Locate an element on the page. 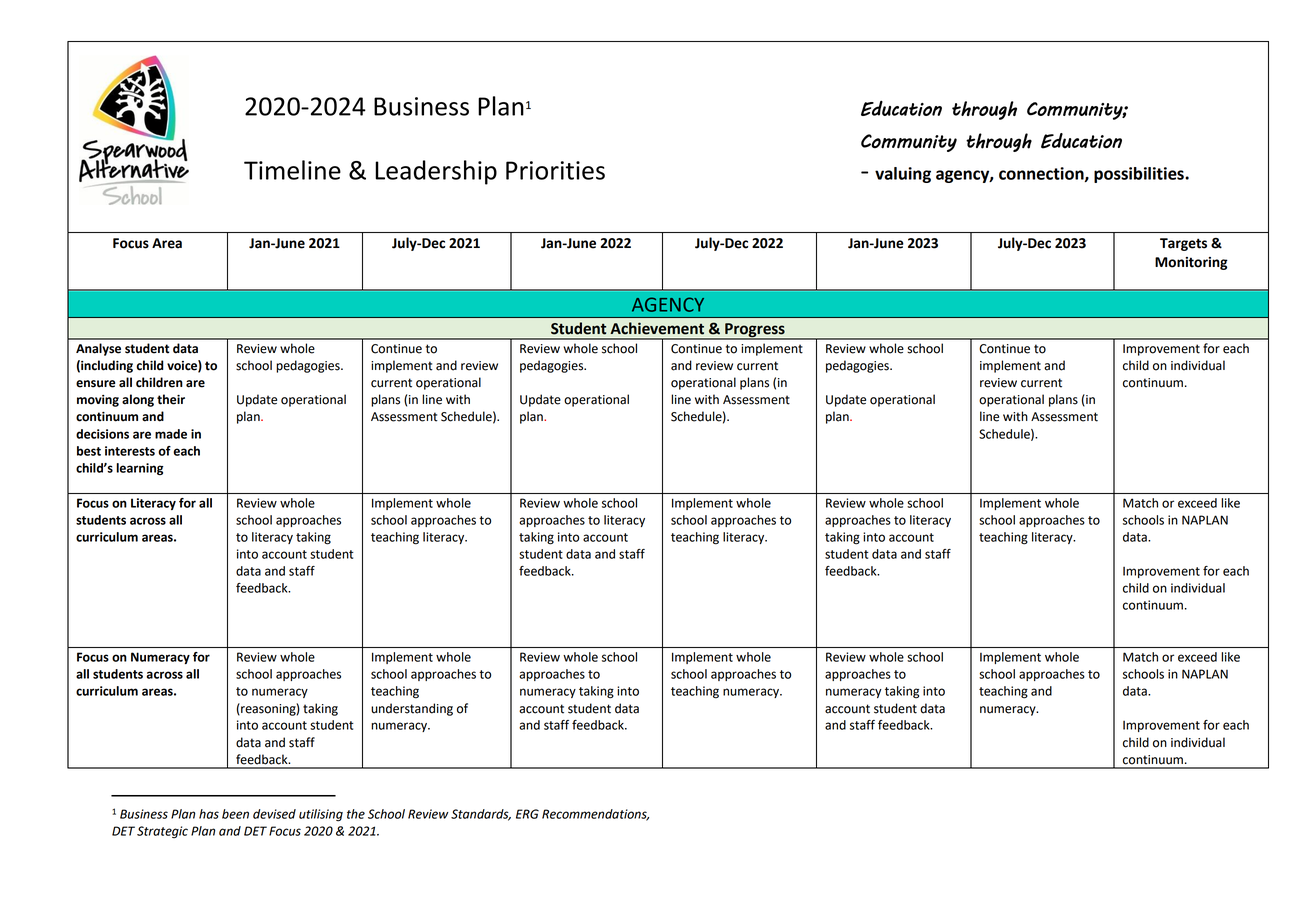 The height and width of the document is (924, 1308). possibilities is located at coordinates (1140, 175).
